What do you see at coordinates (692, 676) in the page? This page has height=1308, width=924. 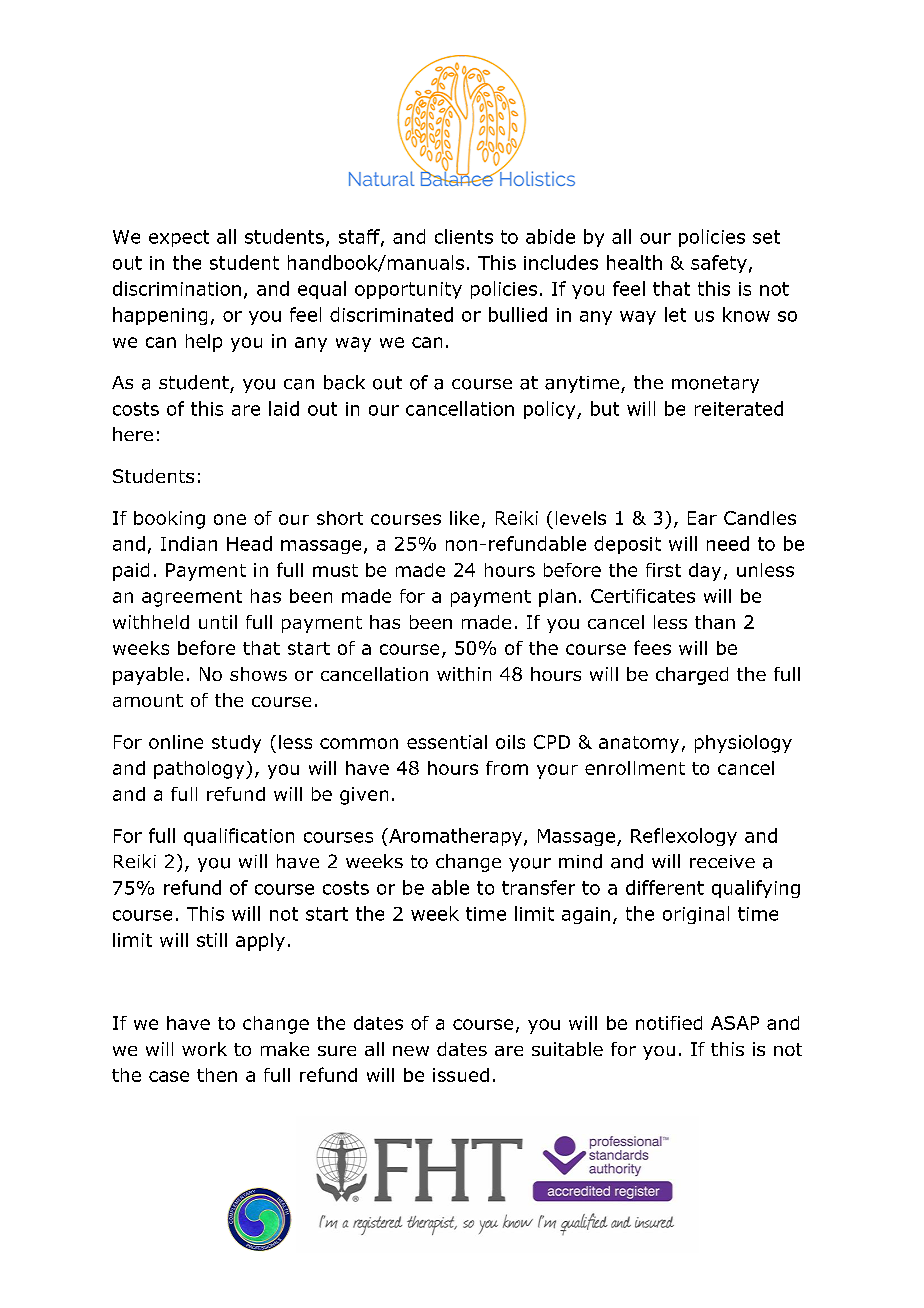 I see `charged` at bounding box center [692, 676].
